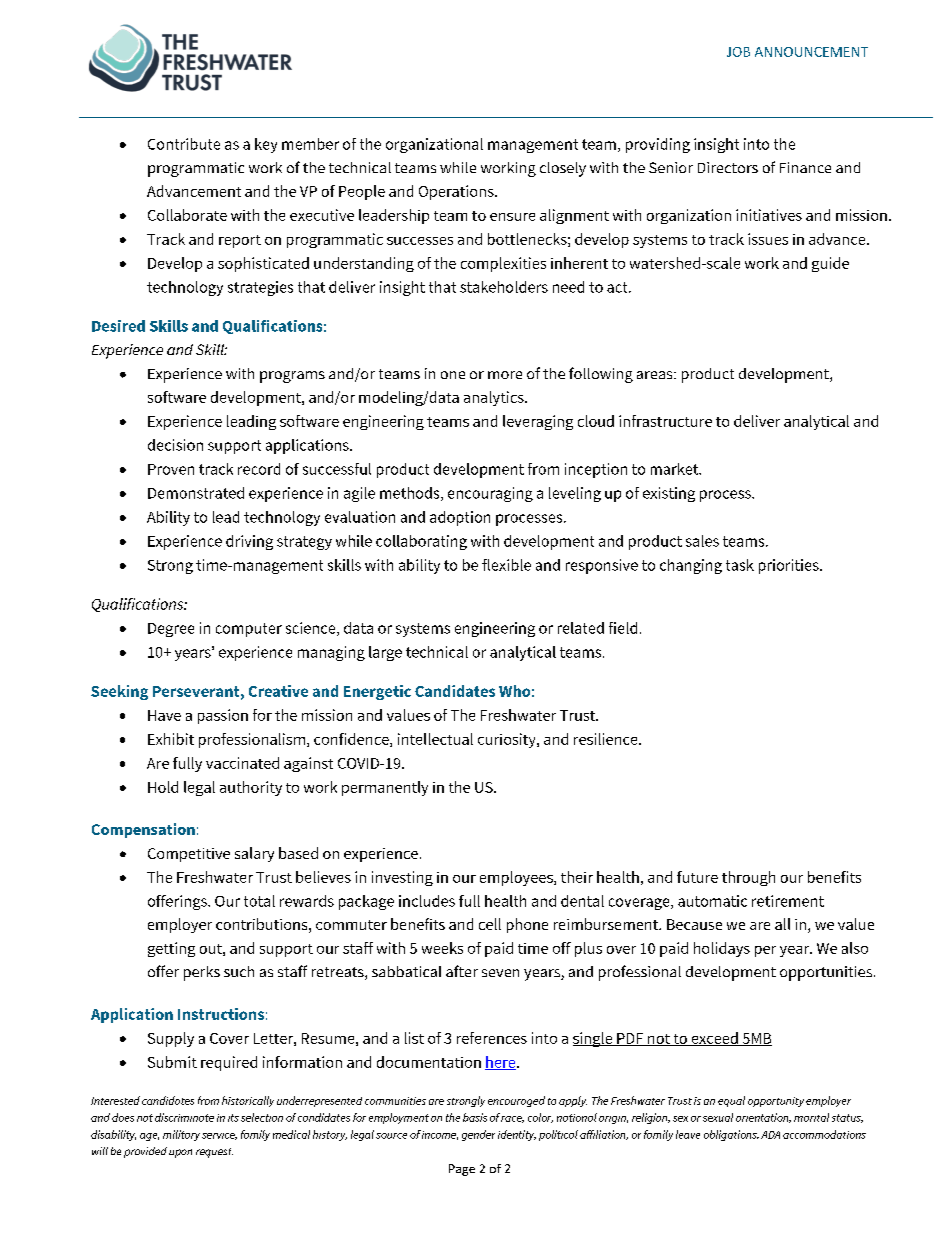 This page has width=952, height=1233. What do you see at coordinates (171, 630) in the page?
I see `Degree` at bounding box center [171, 630].
